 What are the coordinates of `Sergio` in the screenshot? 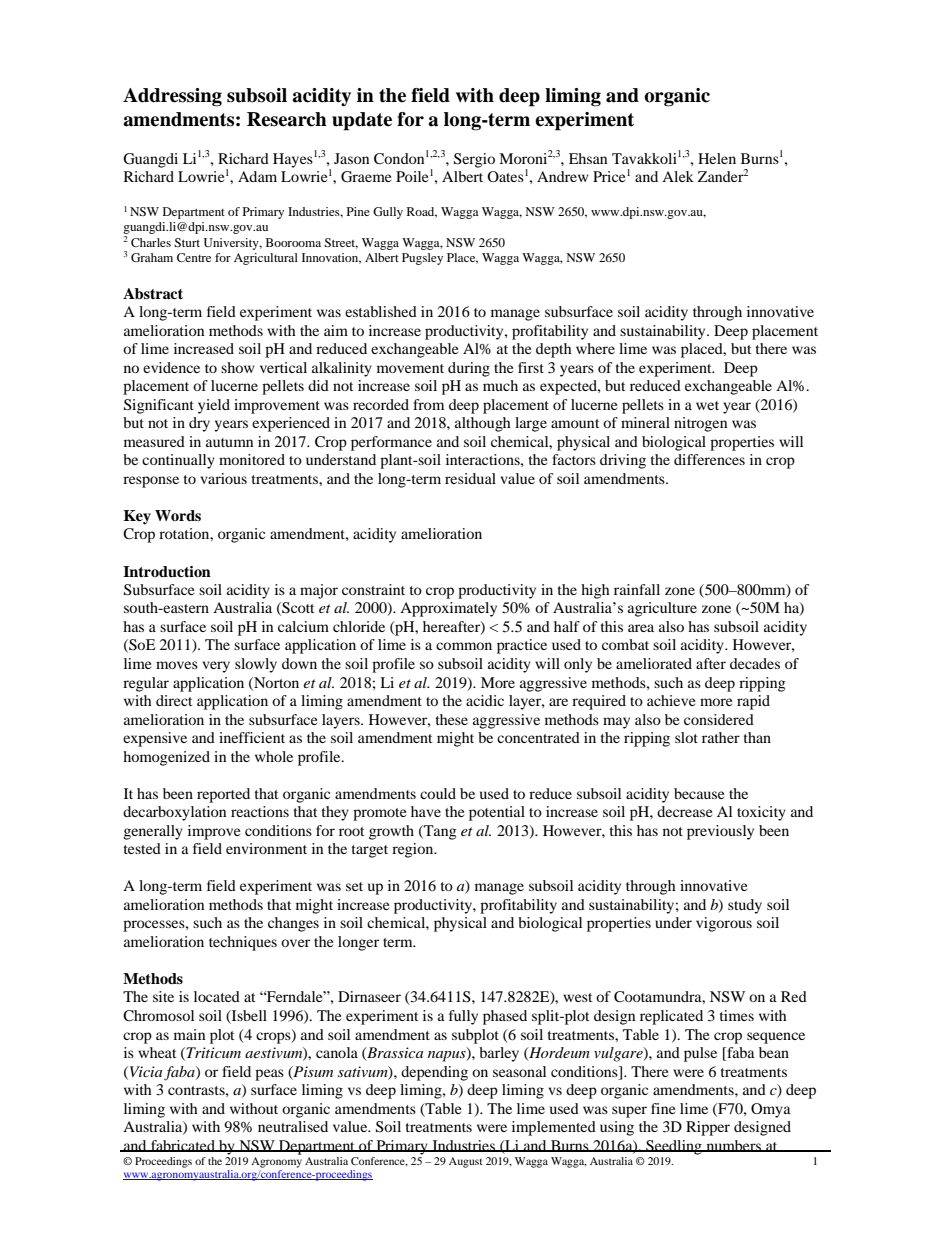 It's located at (474, 160).
